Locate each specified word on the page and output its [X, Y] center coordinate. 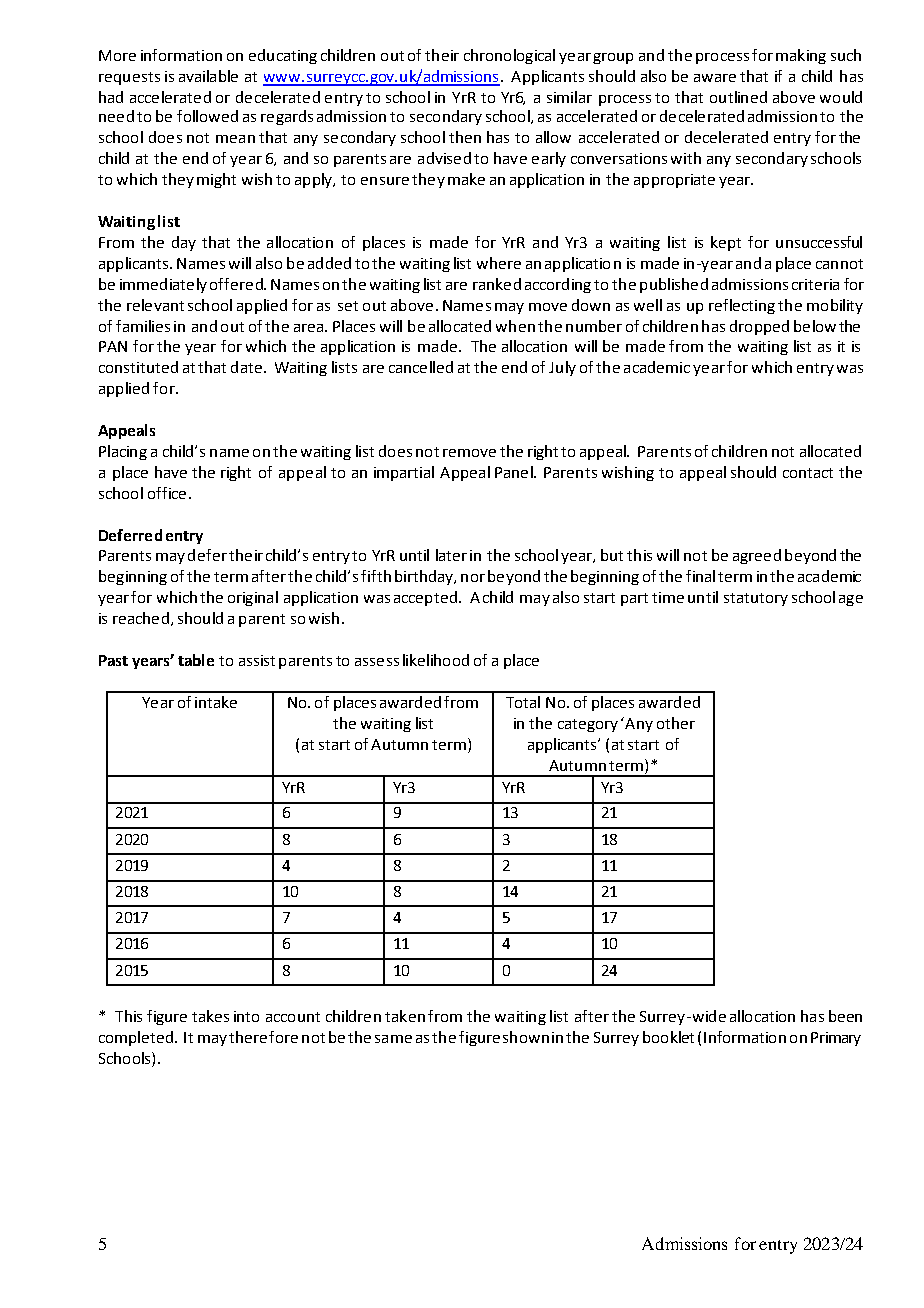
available [208, 76]
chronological [509, 56]
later [451, 555]
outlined [738, 97]
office [167, 493]
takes [210, 1016]
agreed [757, 556]
